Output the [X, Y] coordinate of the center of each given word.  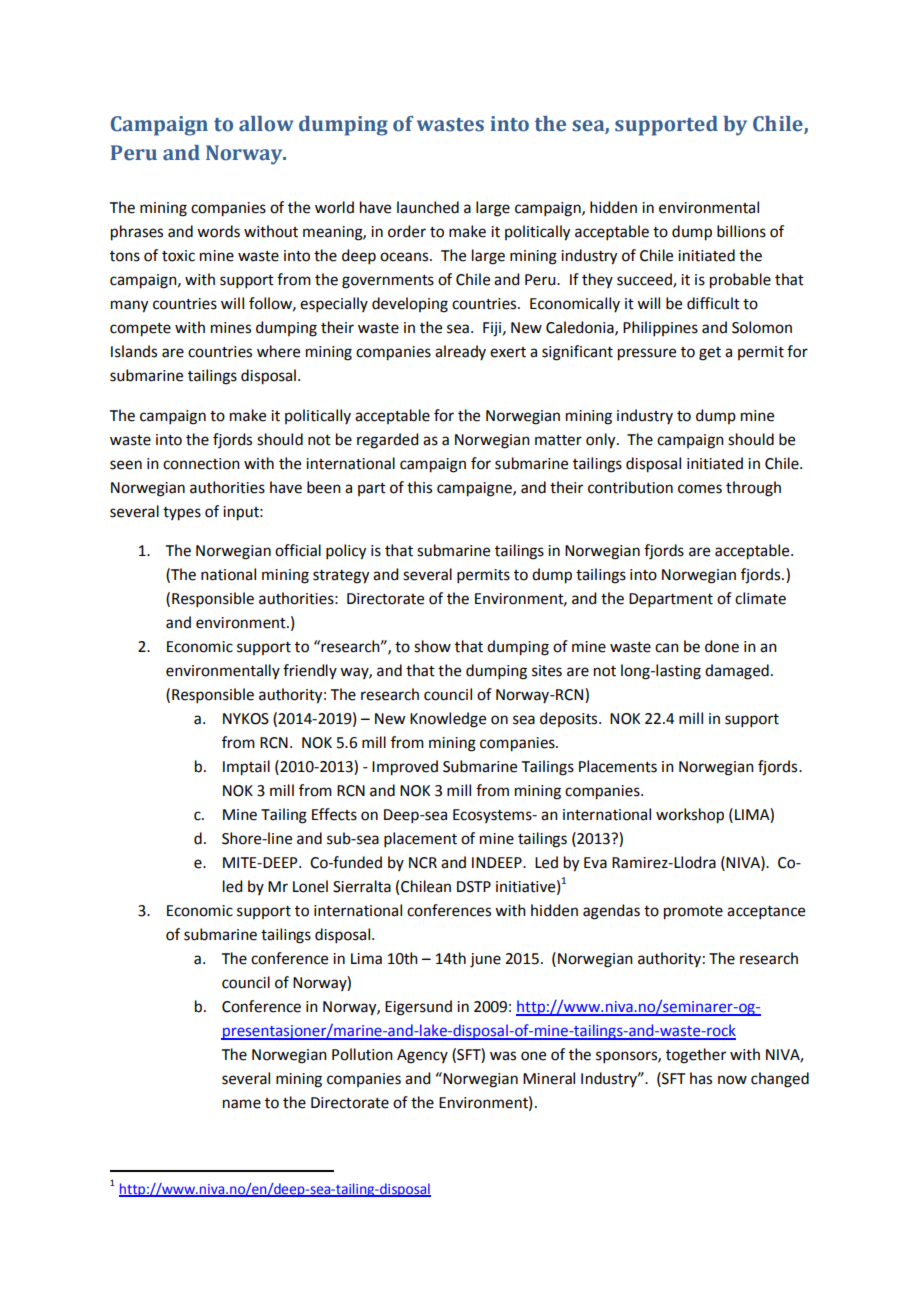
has [701, 1078]
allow [266, 124]
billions [741, 231]
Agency [422, 1056]
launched [428, 207]
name [242, 1104]
